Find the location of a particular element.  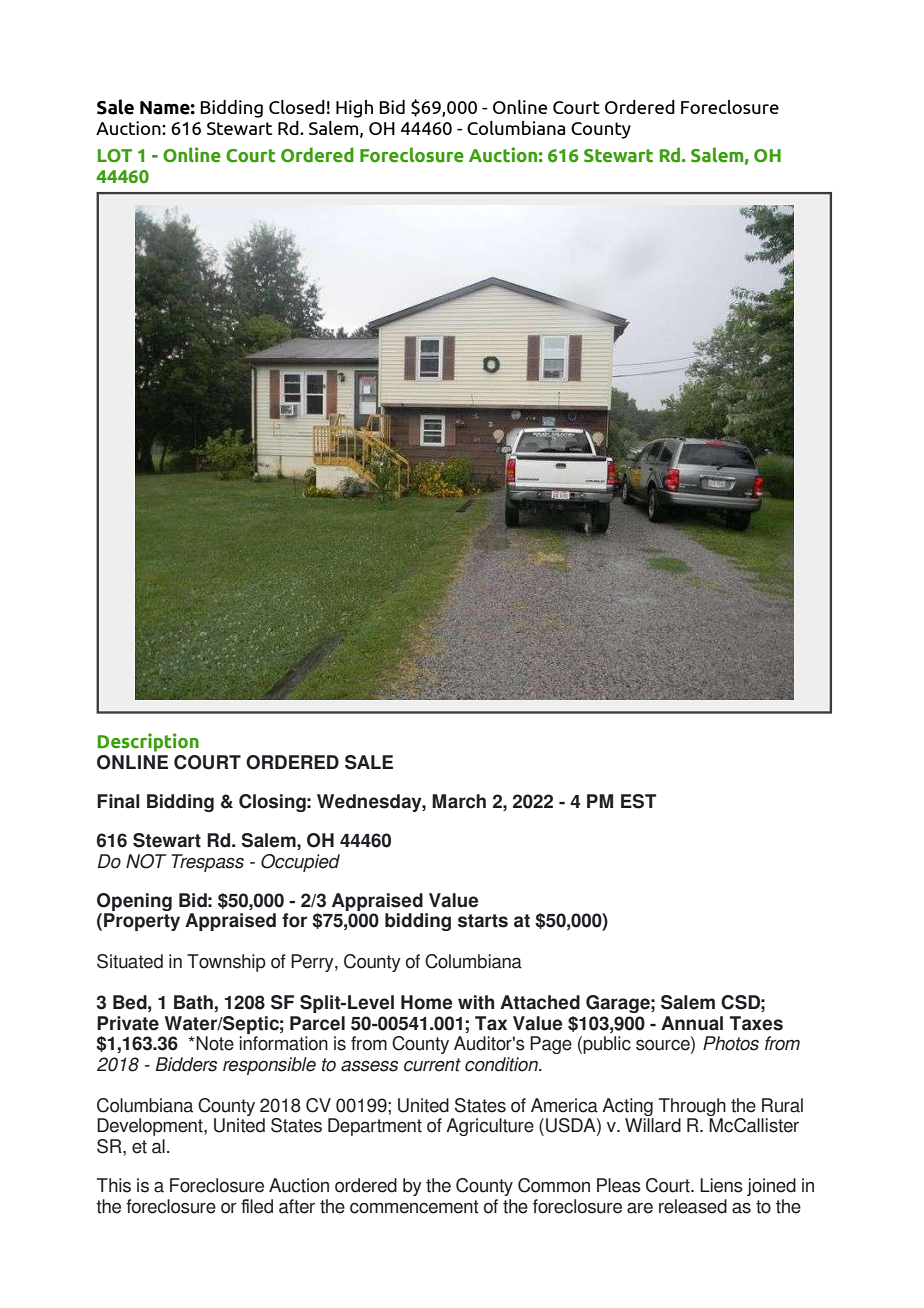

Property is located at coordinates (142, 922).
